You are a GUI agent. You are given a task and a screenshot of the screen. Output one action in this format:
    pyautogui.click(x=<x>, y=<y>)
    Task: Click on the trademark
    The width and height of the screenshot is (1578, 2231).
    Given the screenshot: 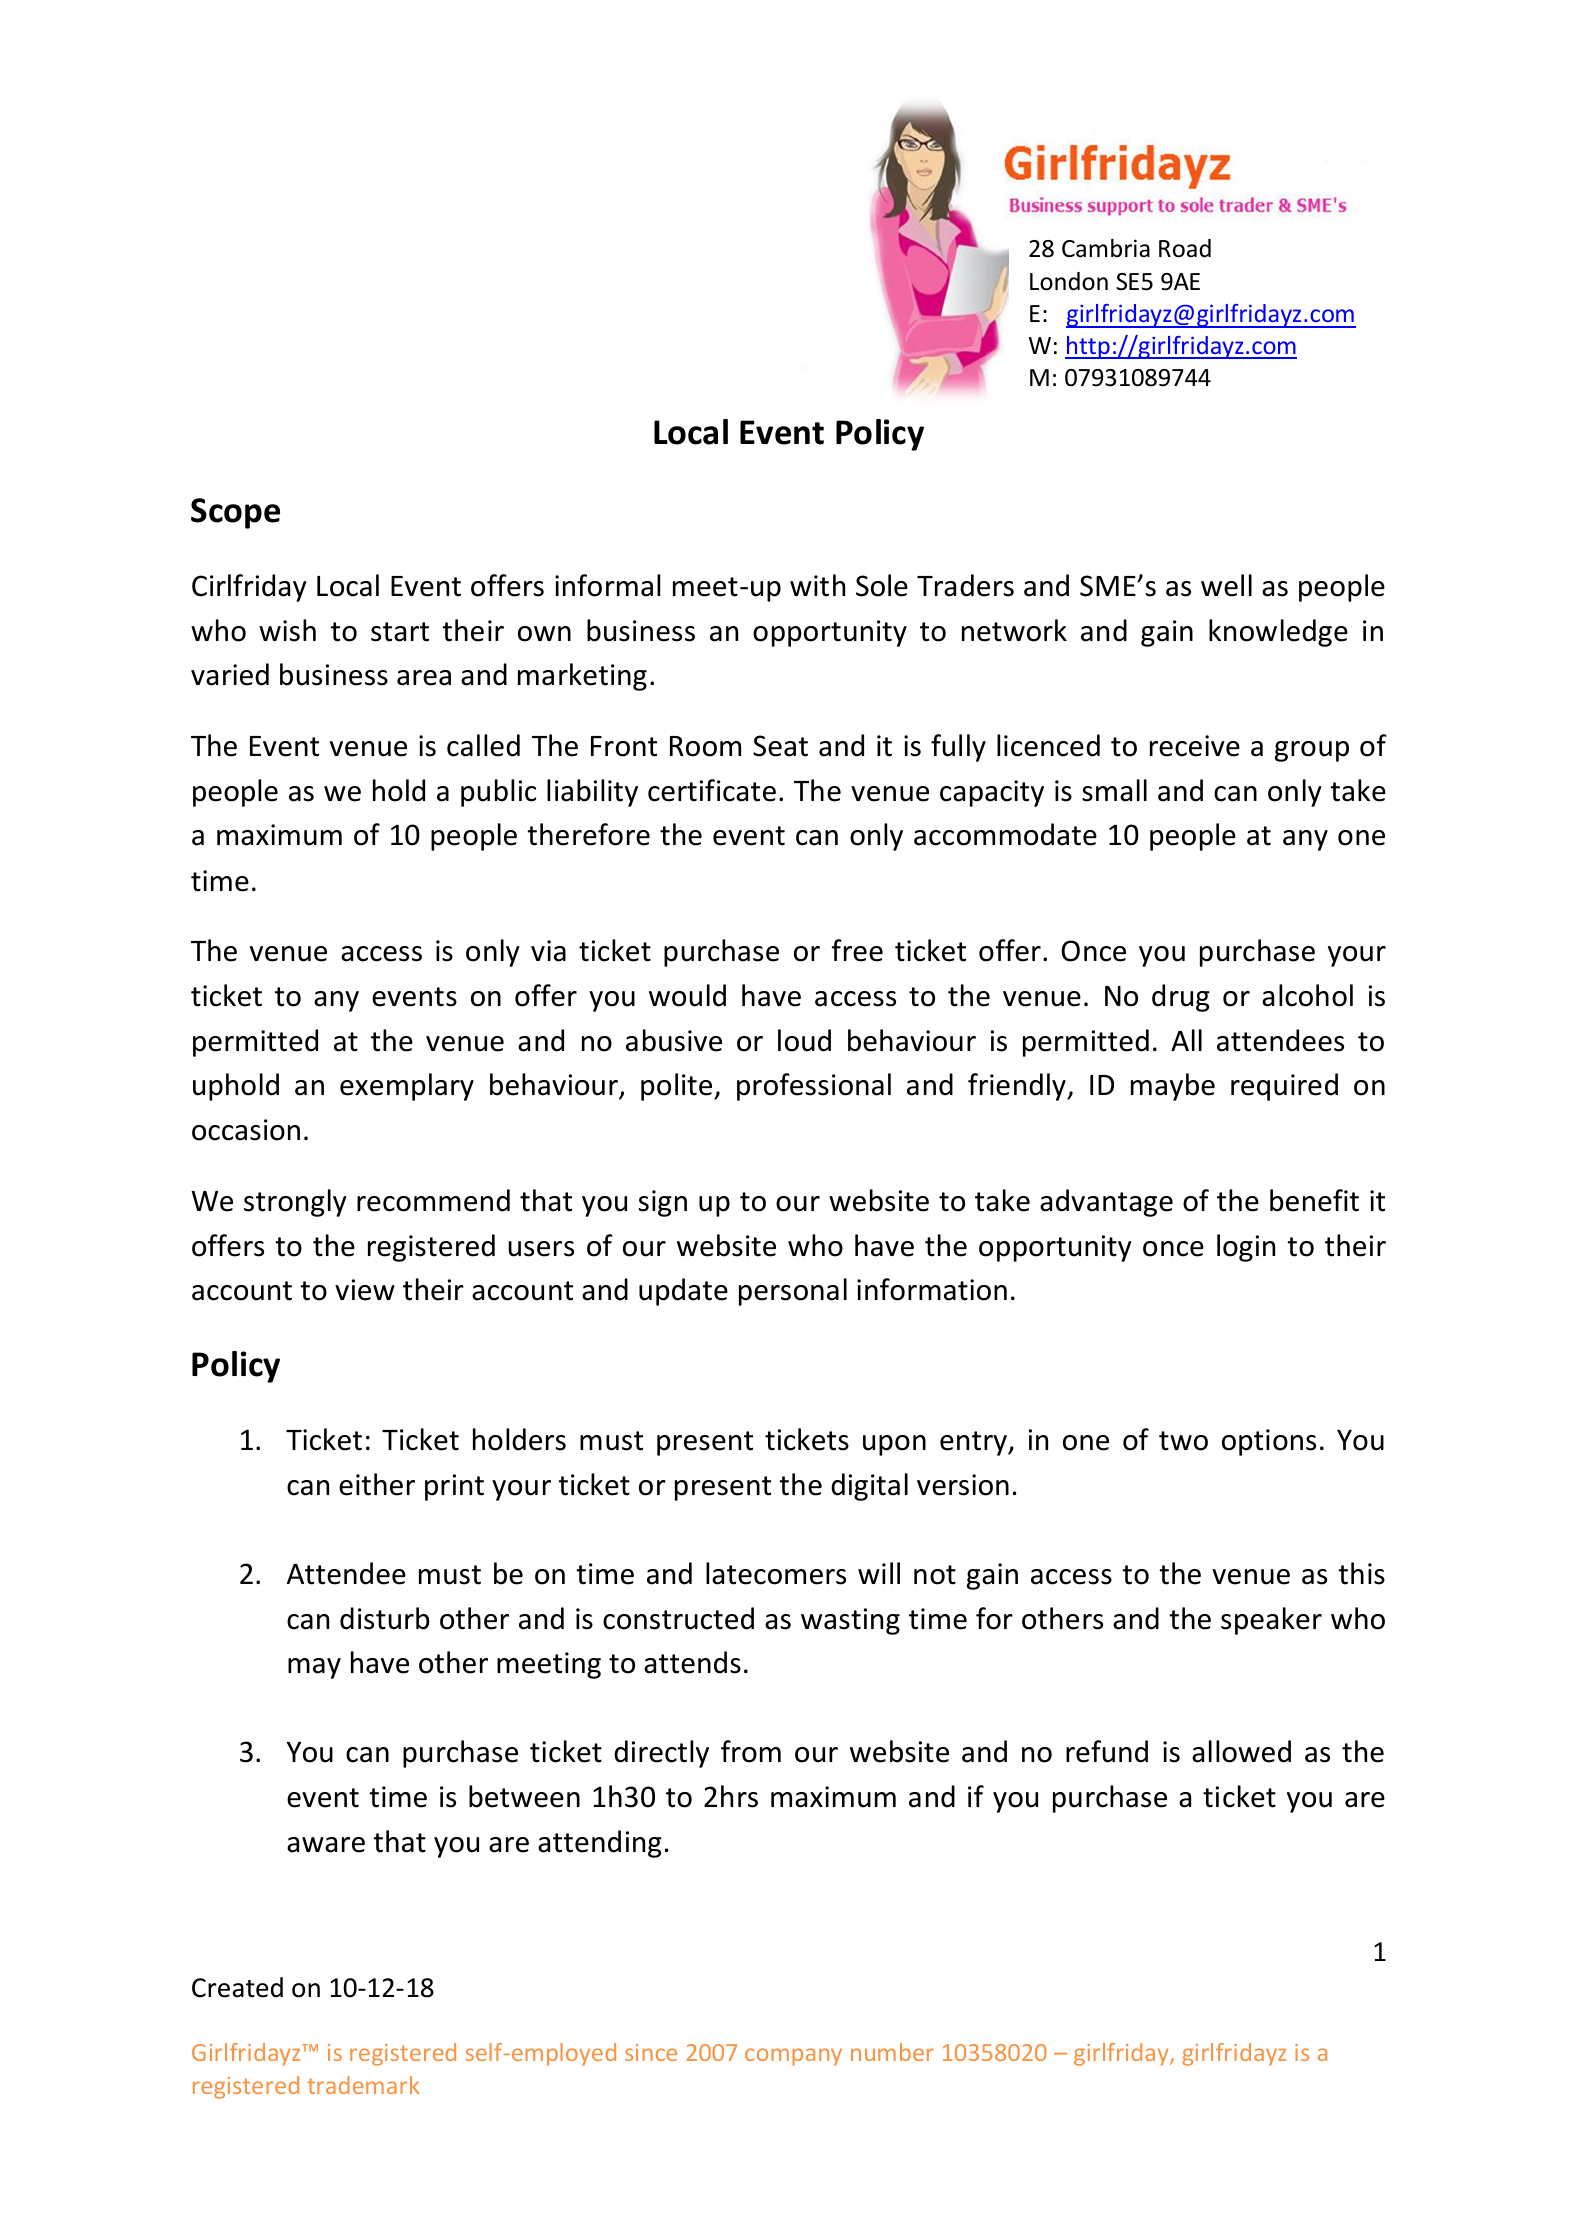 What is the action you would take?
    pyautogui.click(x=363, y=2085)
